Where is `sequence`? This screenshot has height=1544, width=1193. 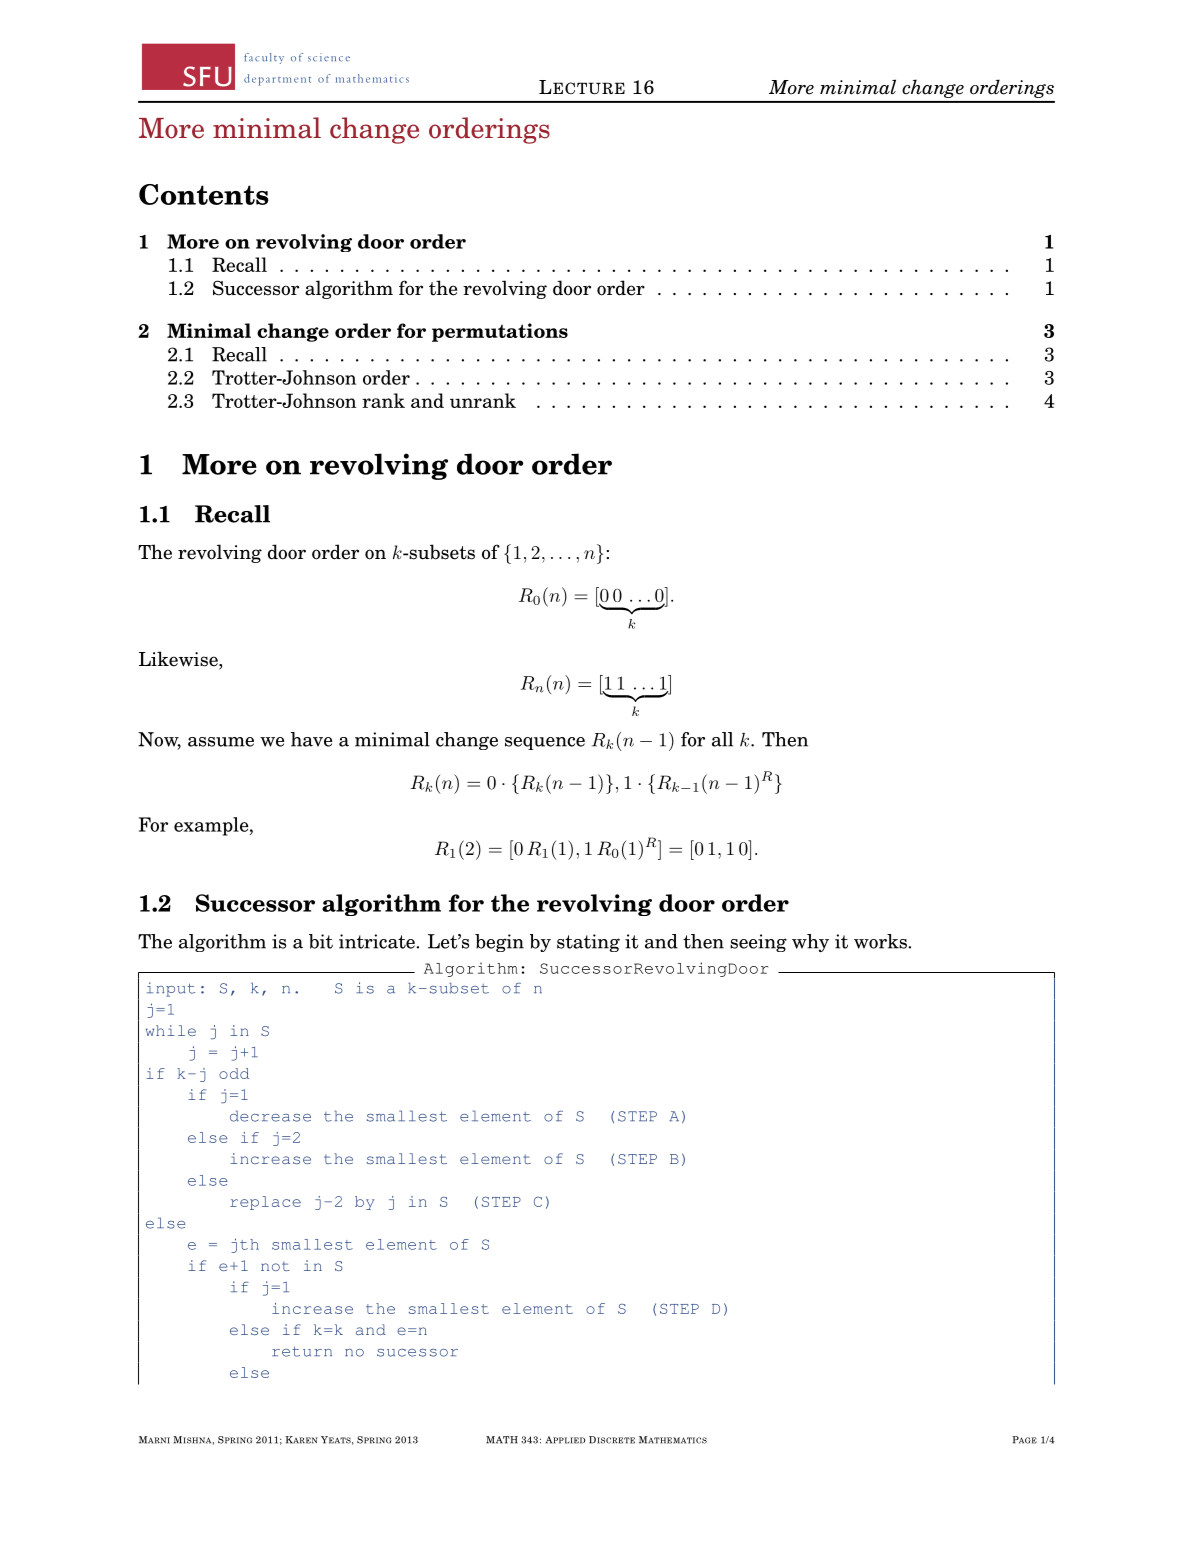
sequence is located at coordinates (545, 743).
